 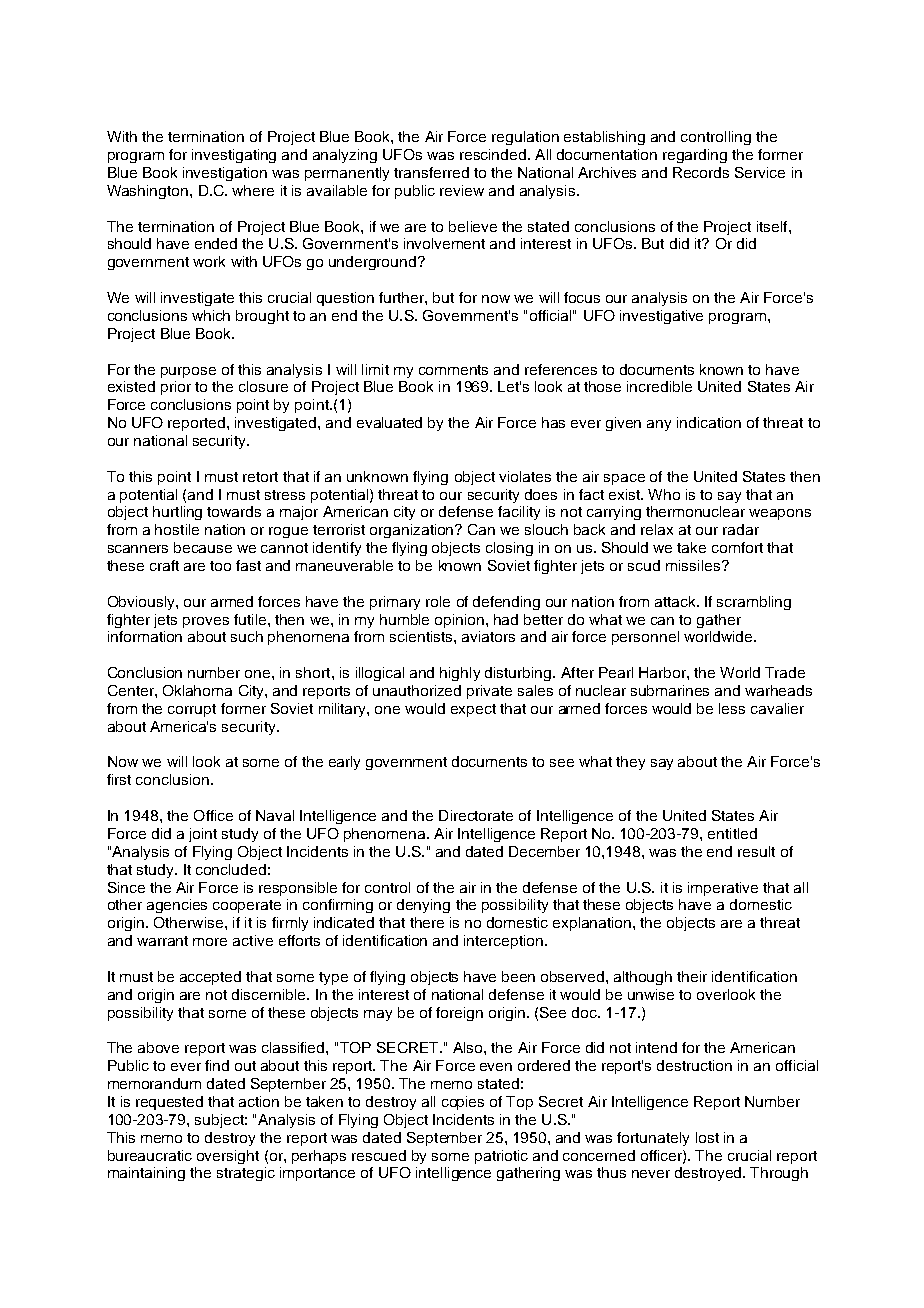 What do you see at coordinates (463, 1103) in the screenshot?
I see `copies` at bounding box center [463, 1103].
